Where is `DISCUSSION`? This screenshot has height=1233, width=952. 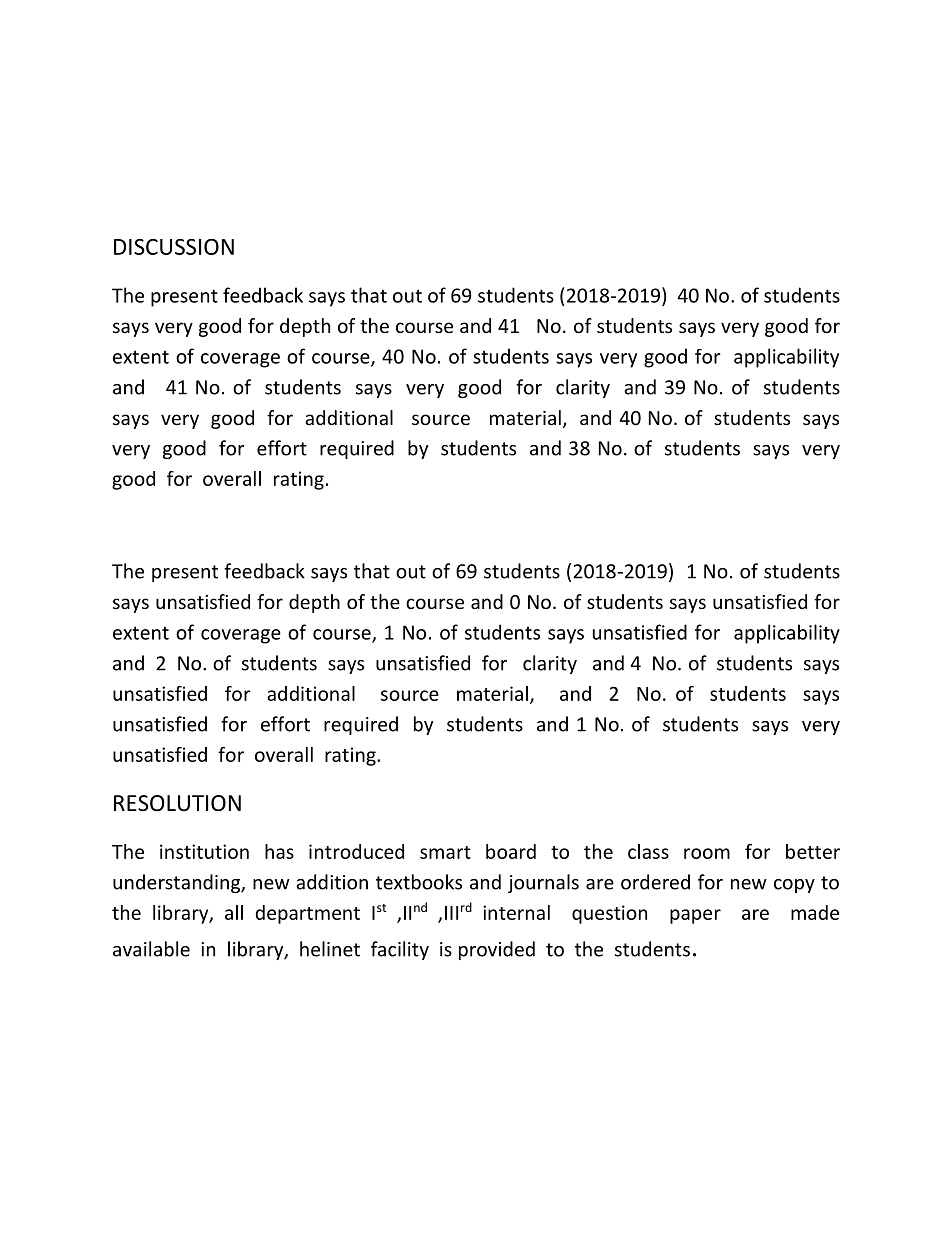 DISCUSSION is located at coordinates (174, 247).
